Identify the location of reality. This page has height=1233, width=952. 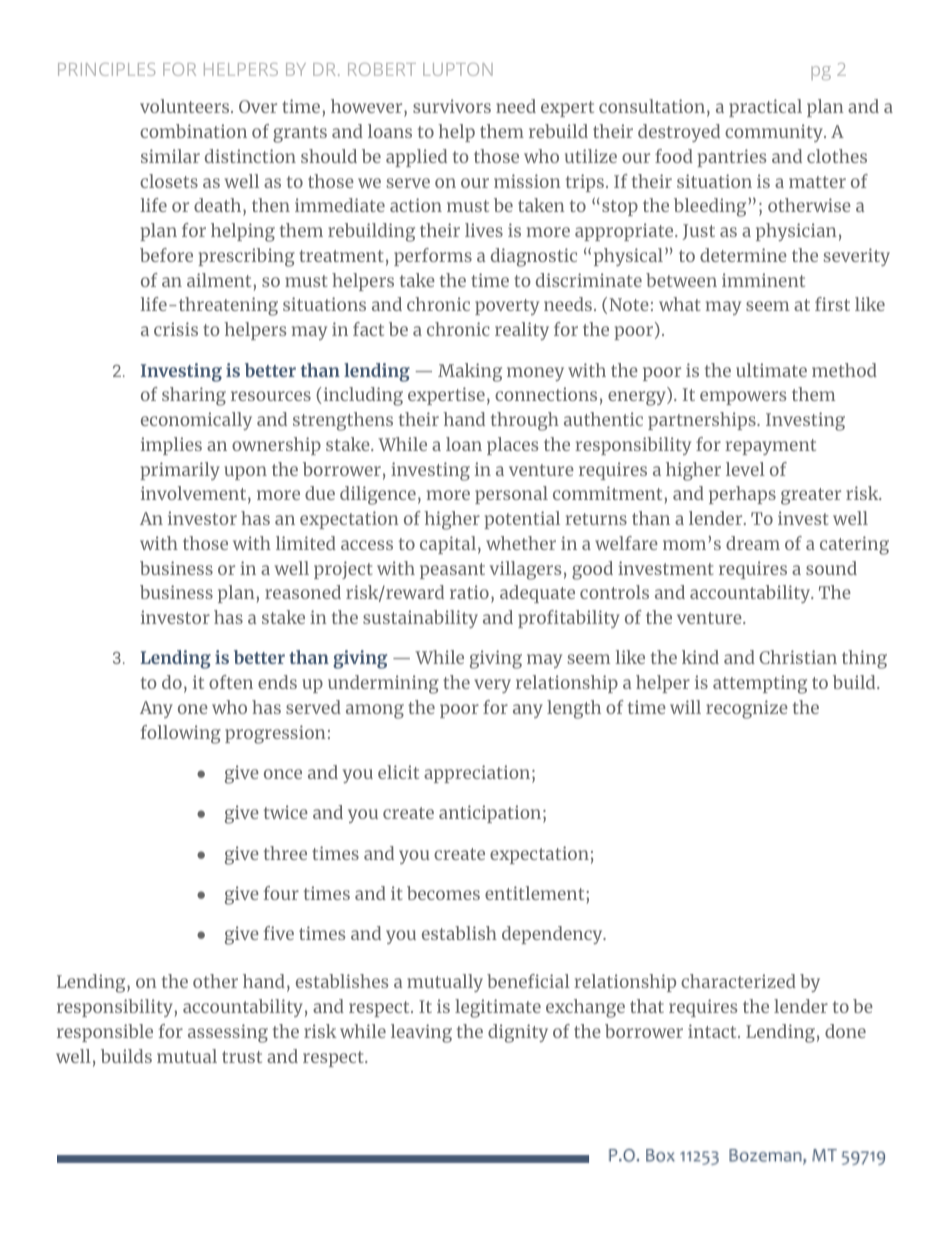
(522, 331).
